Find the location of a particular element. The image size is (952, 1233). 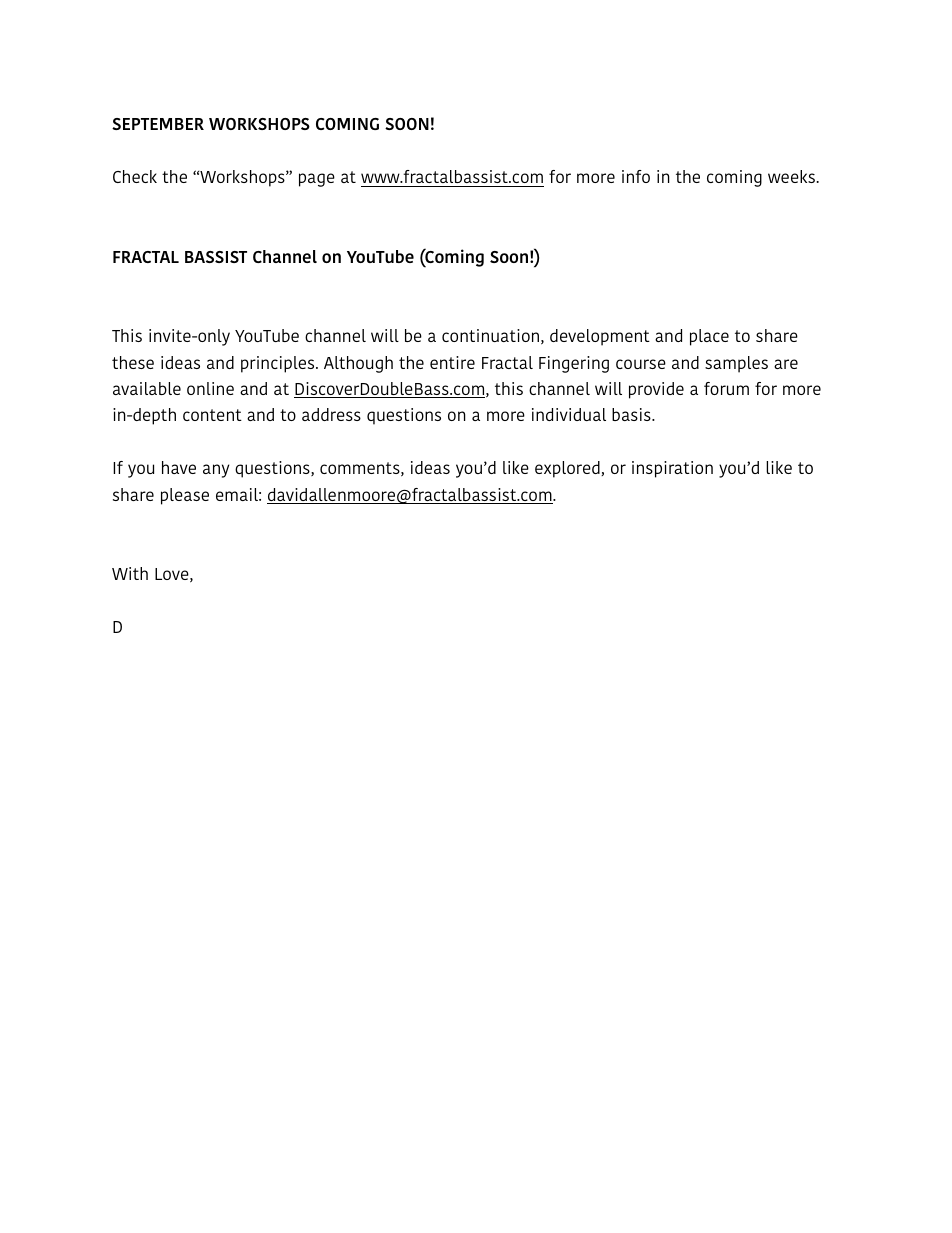

continuation is located at coordinates (490, 335).
